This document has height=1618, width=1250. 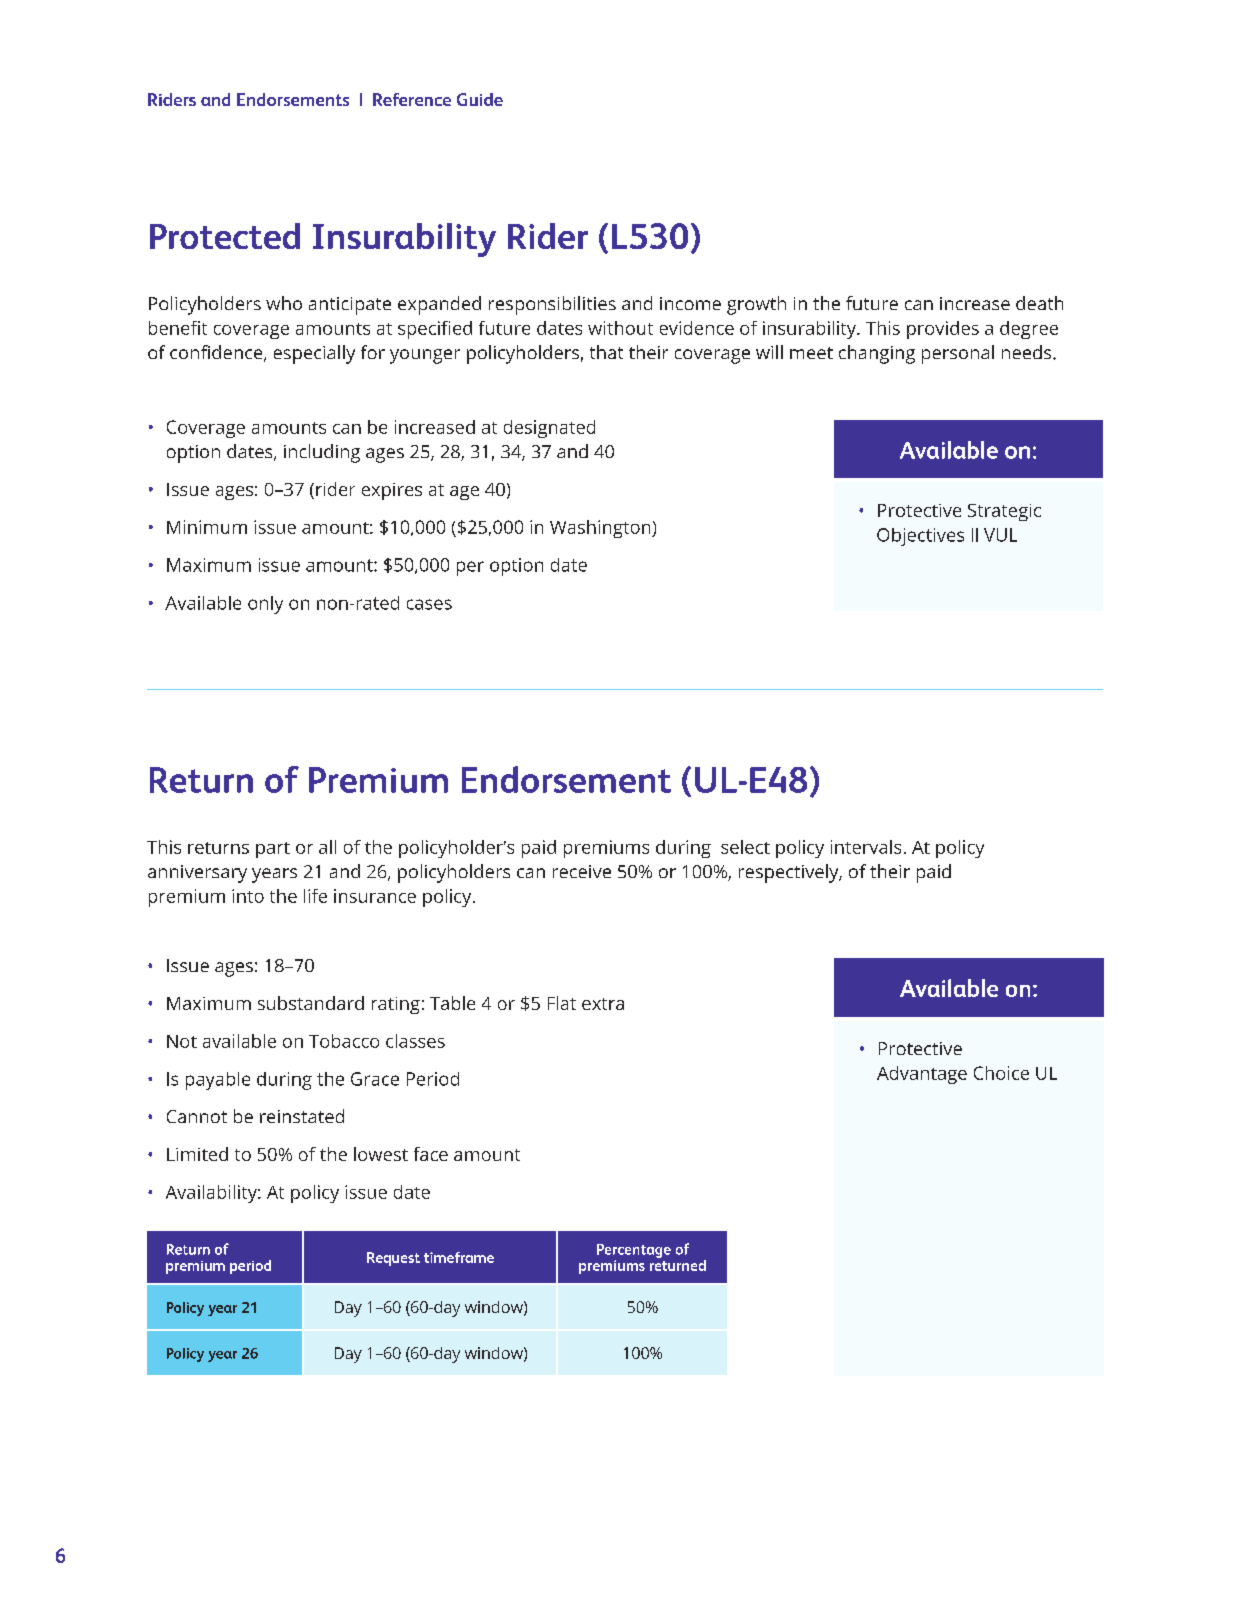 What do you see at coordinates (273, 850) in the document?
I see `part` at bounding box center [273, 850].
